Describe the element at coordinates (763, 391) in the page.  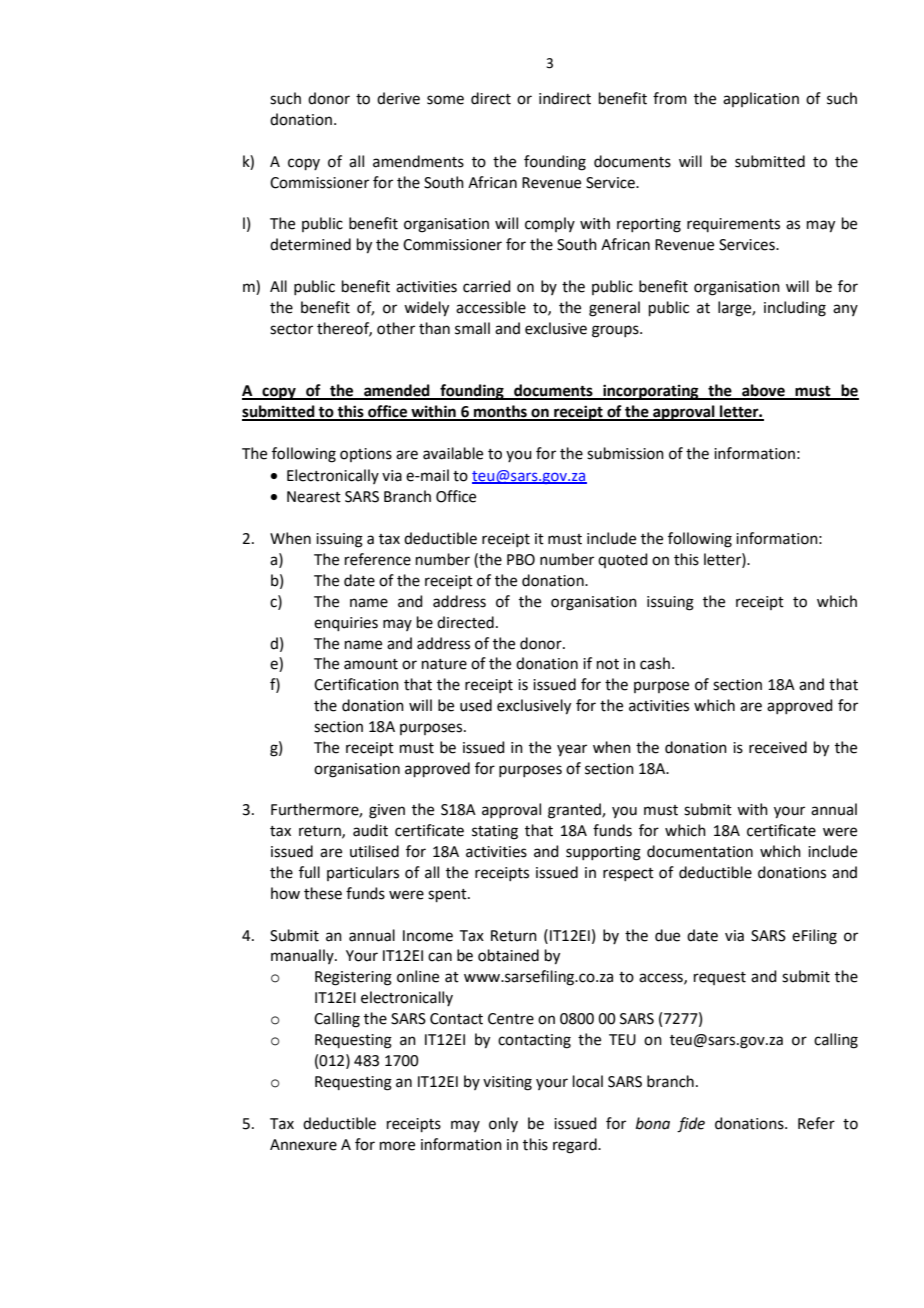
I see `above` at that location.
